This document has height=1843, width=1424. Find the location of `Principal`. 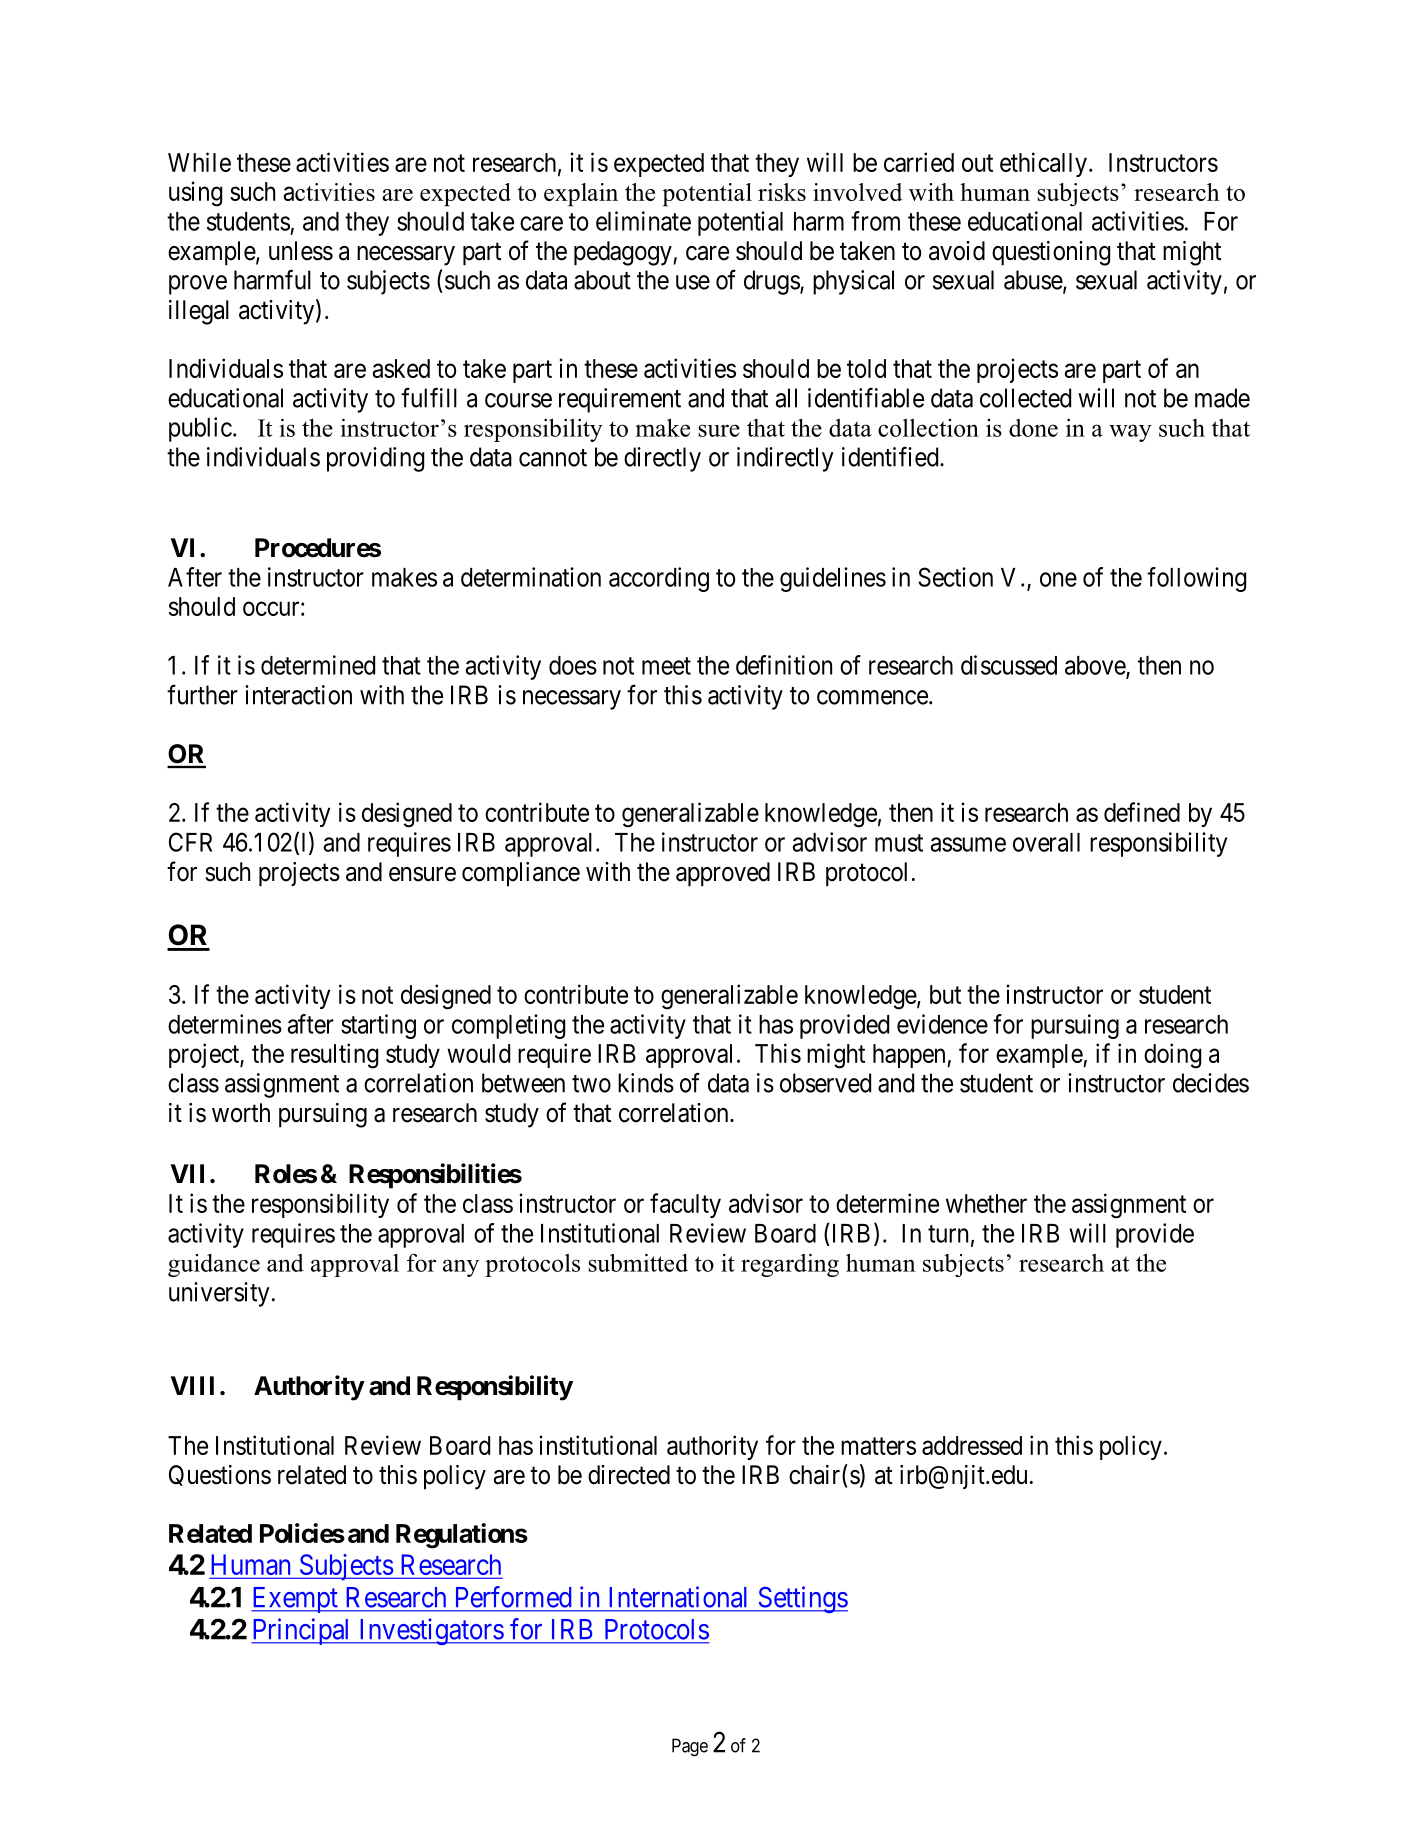

Principal is located at coordinates (302, 1631).
